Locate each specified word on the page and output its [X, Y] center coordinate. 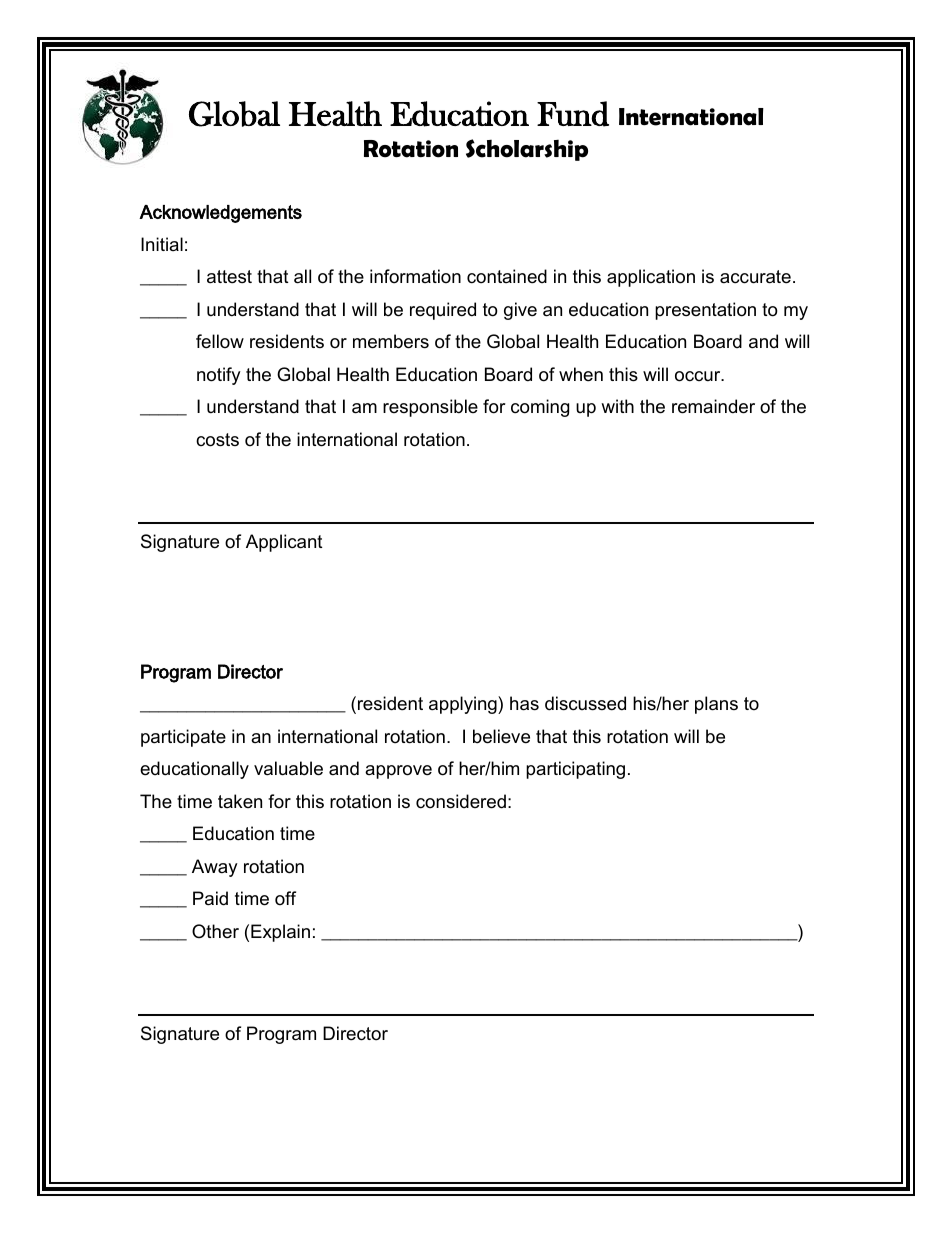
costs [217, 440]
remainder [713, 406]
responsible [430, 408]
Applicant [284, 543]
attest [229, 277]
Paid [210, 898]
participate [183, 738]
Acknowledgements [220, 214]
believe [501, 736]
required [443, 311]
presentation [705, 311]
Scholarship [527, 150]
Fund [573, 114]
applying [464, 705]
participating [575, 770]
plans [716, 705]
